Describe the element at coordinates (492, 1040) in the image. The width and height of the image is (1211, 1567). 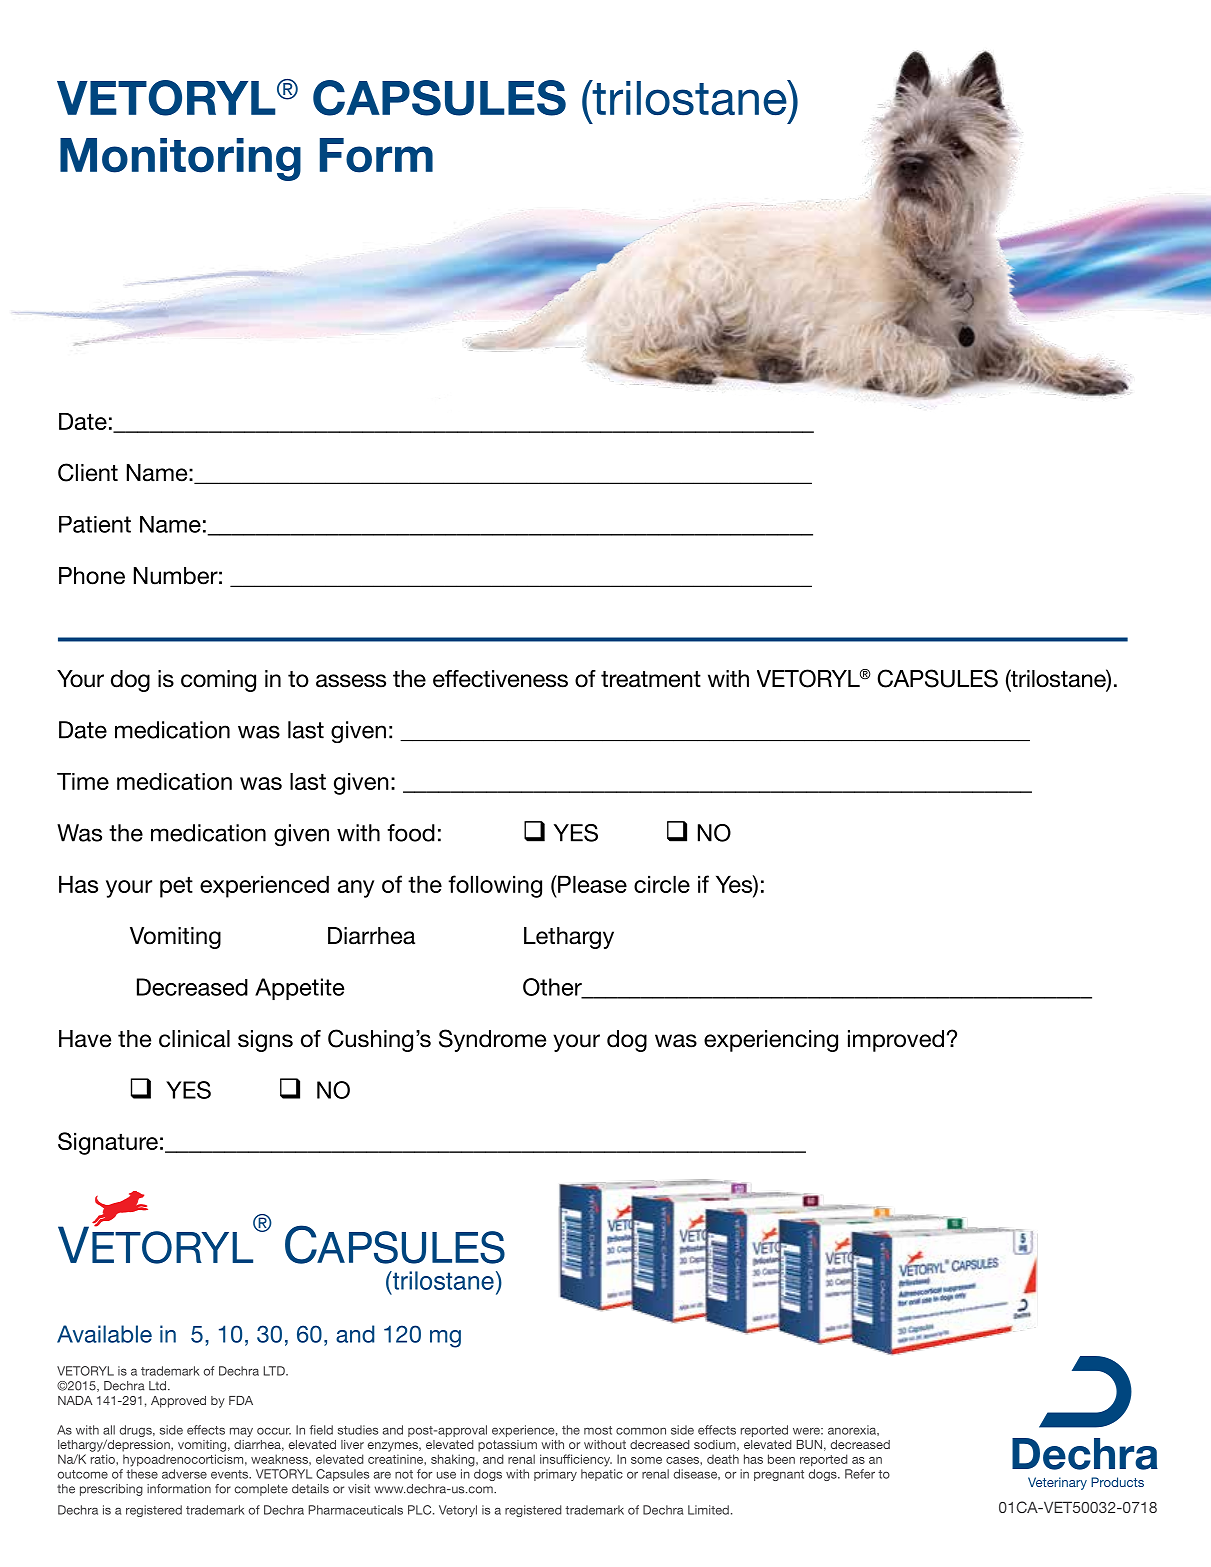
I see `Syndrome` at that location.
